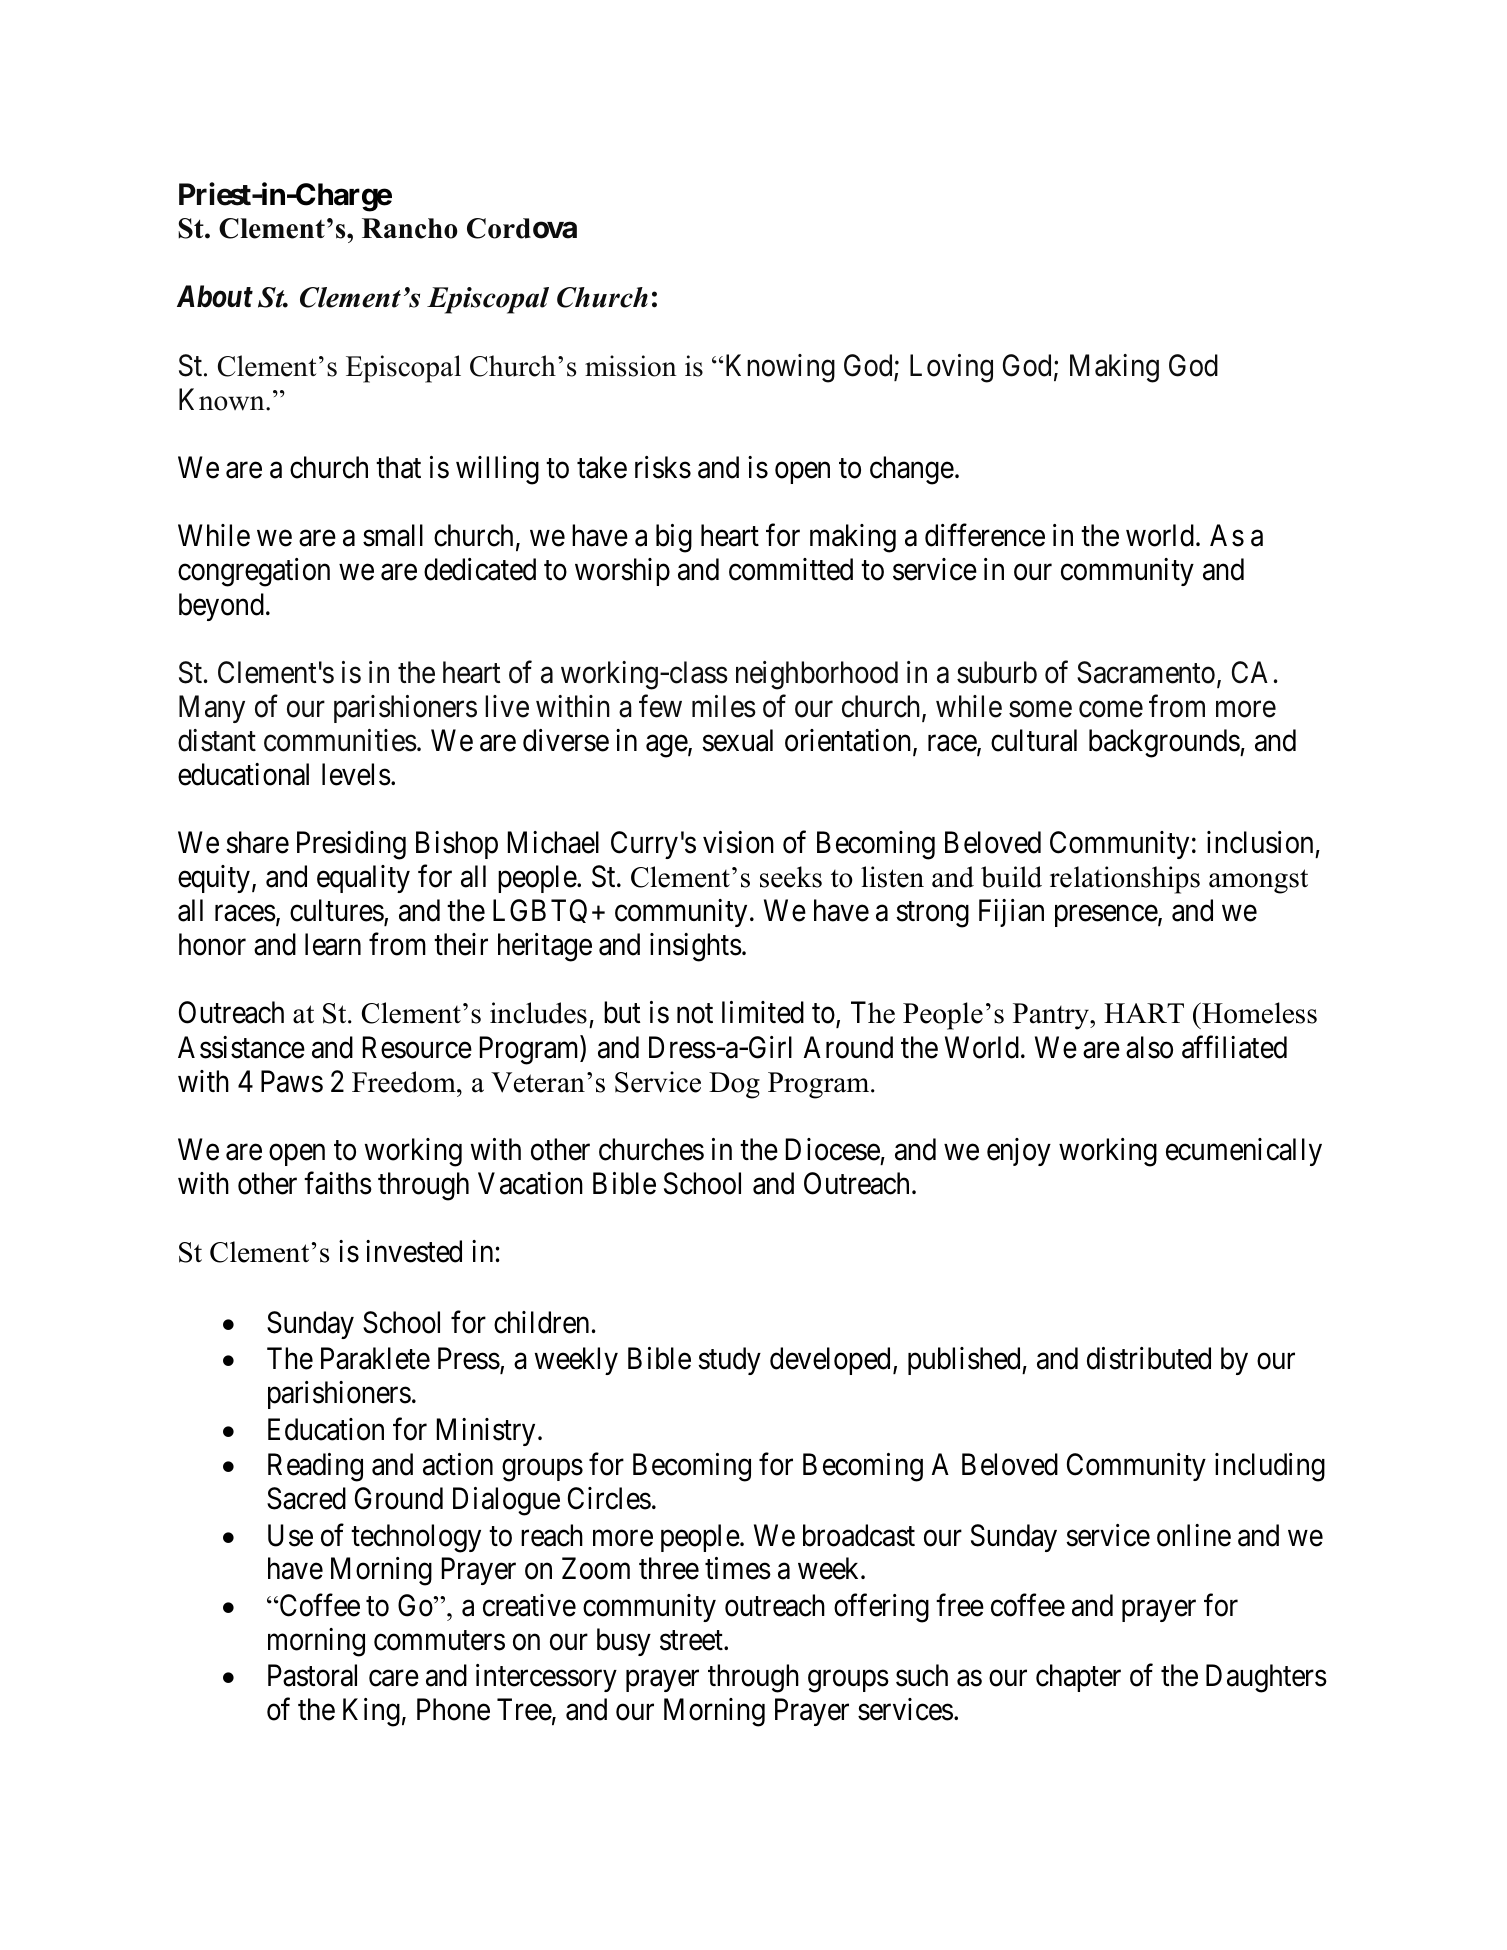 The height and width of the screenshot is (1950, 1507). I want to click on learn, so click(333, 944).
